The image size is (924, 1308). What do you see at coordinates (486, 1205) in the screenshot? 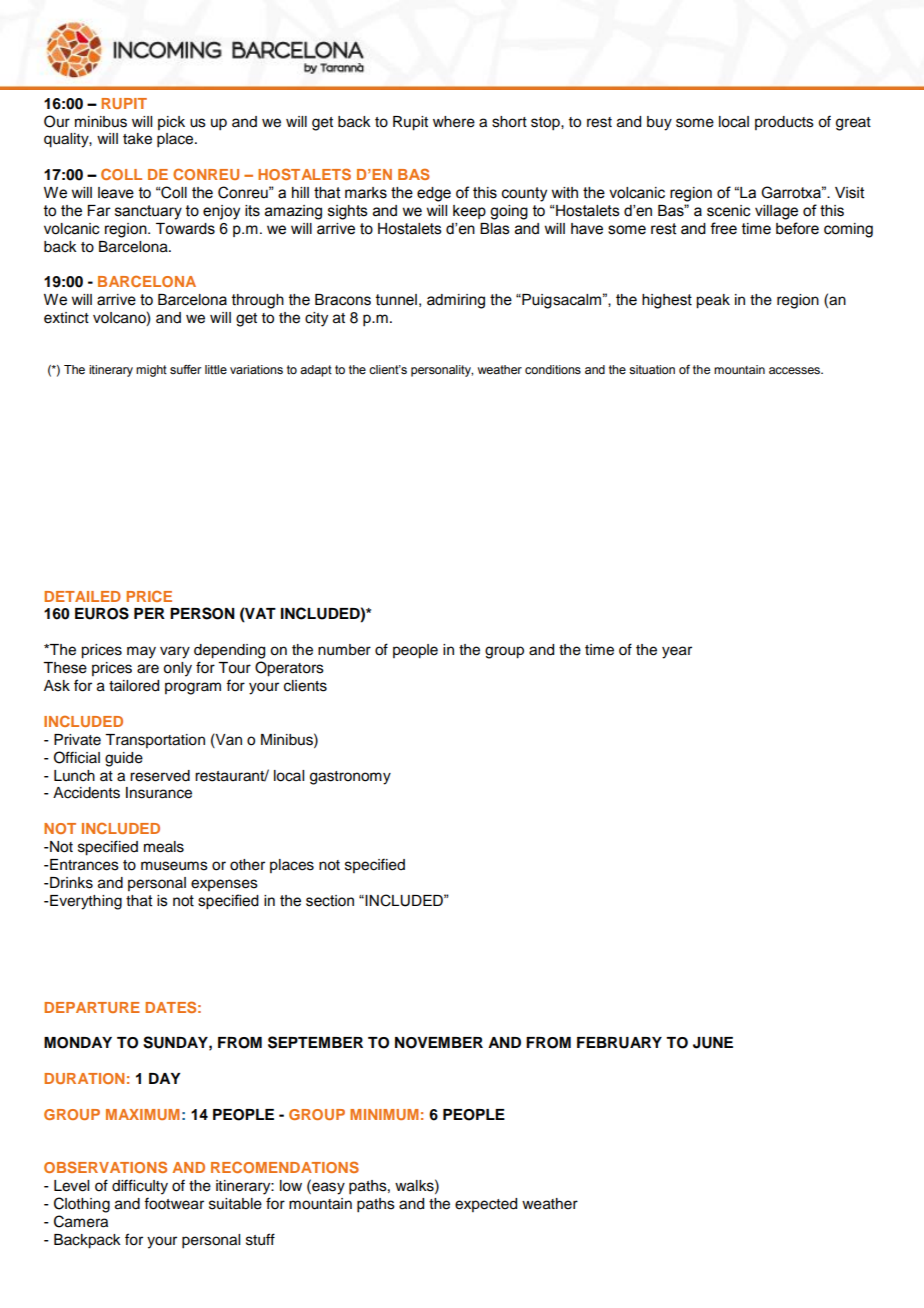
I see `expected` at bounding box center [486, 1205].
